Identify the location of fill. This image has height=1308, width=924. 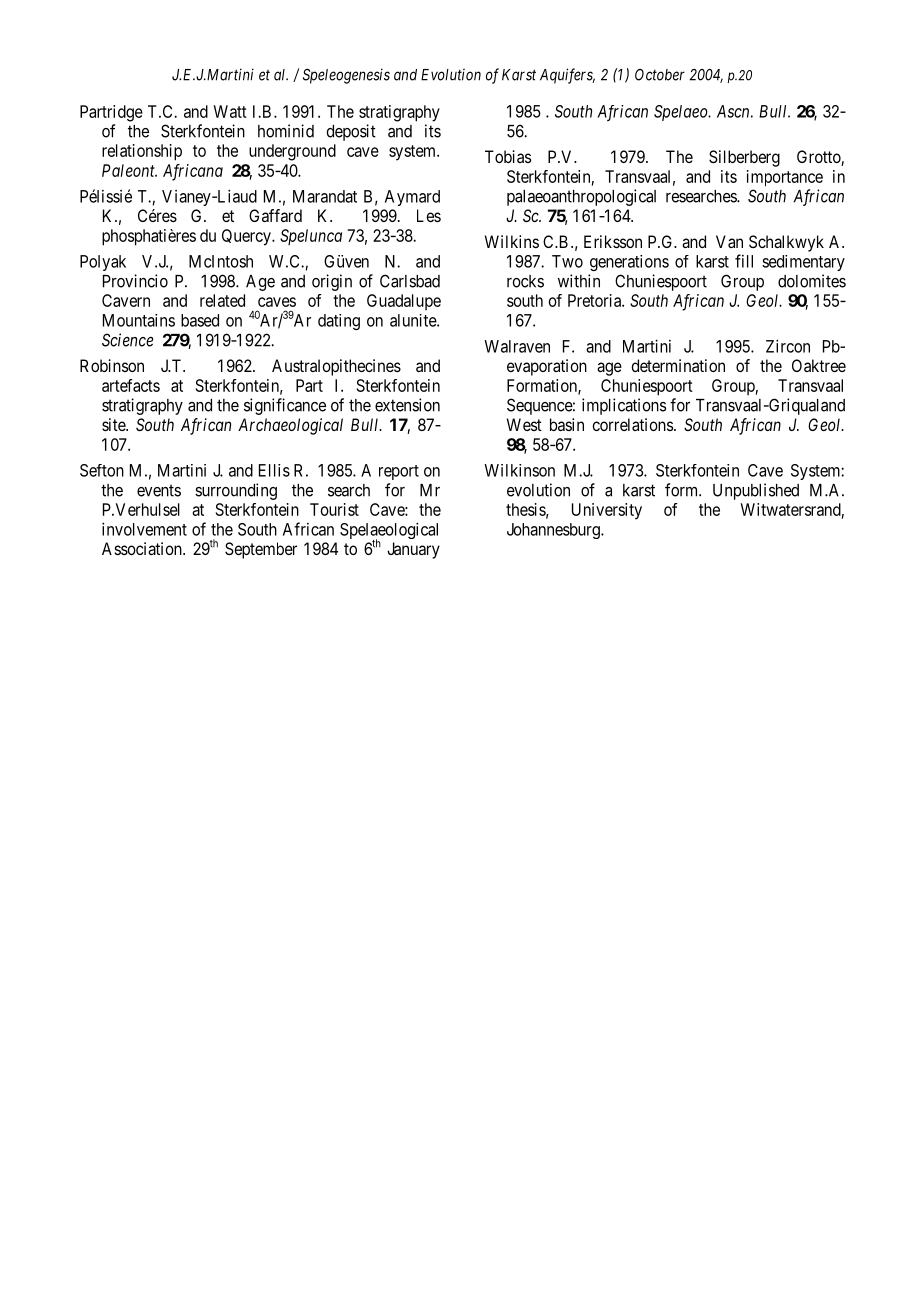
(744, 261).
